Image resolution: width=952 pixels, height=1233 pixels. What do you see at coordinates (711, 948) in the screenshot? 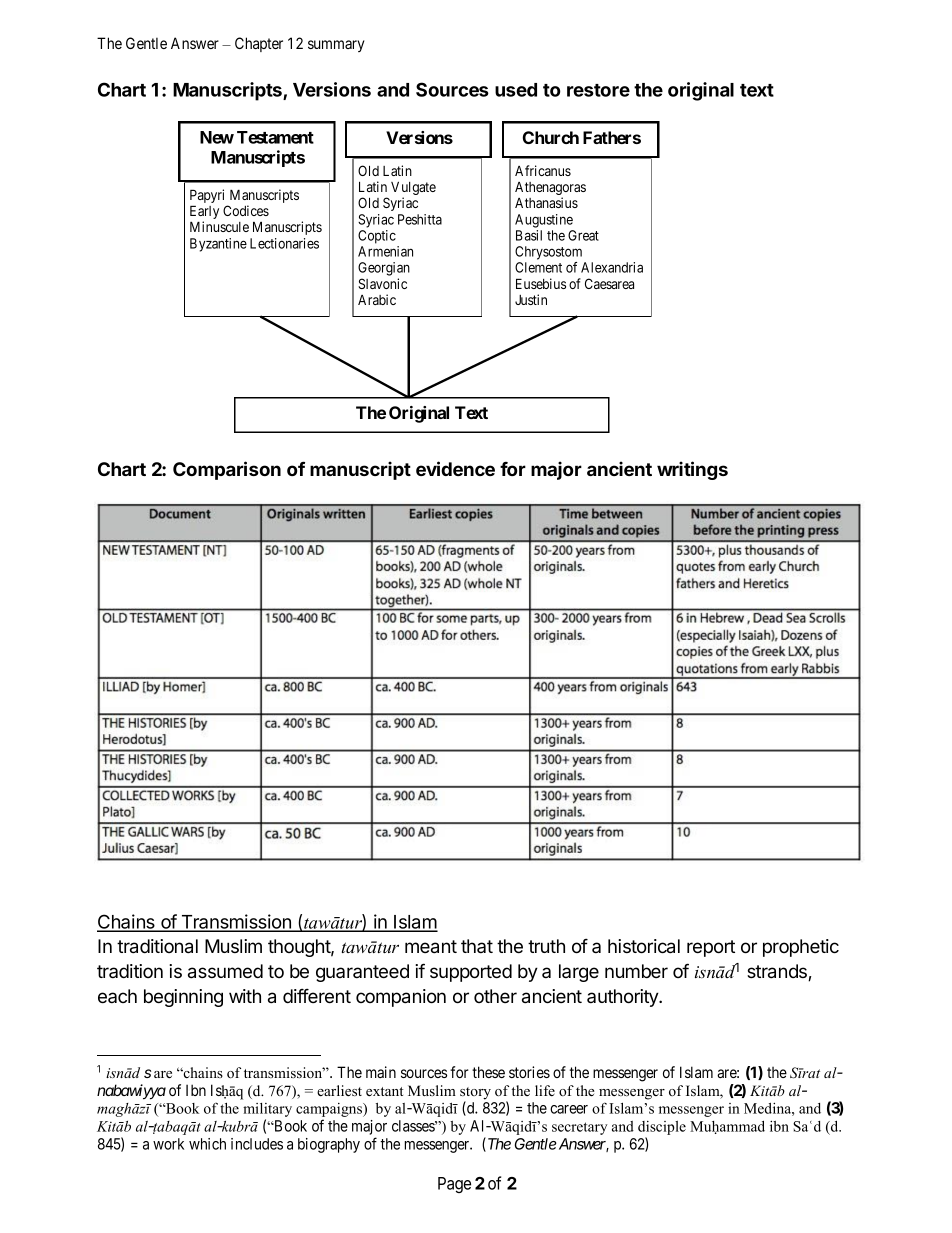
I see `report` at bounding box center [711, 948].
